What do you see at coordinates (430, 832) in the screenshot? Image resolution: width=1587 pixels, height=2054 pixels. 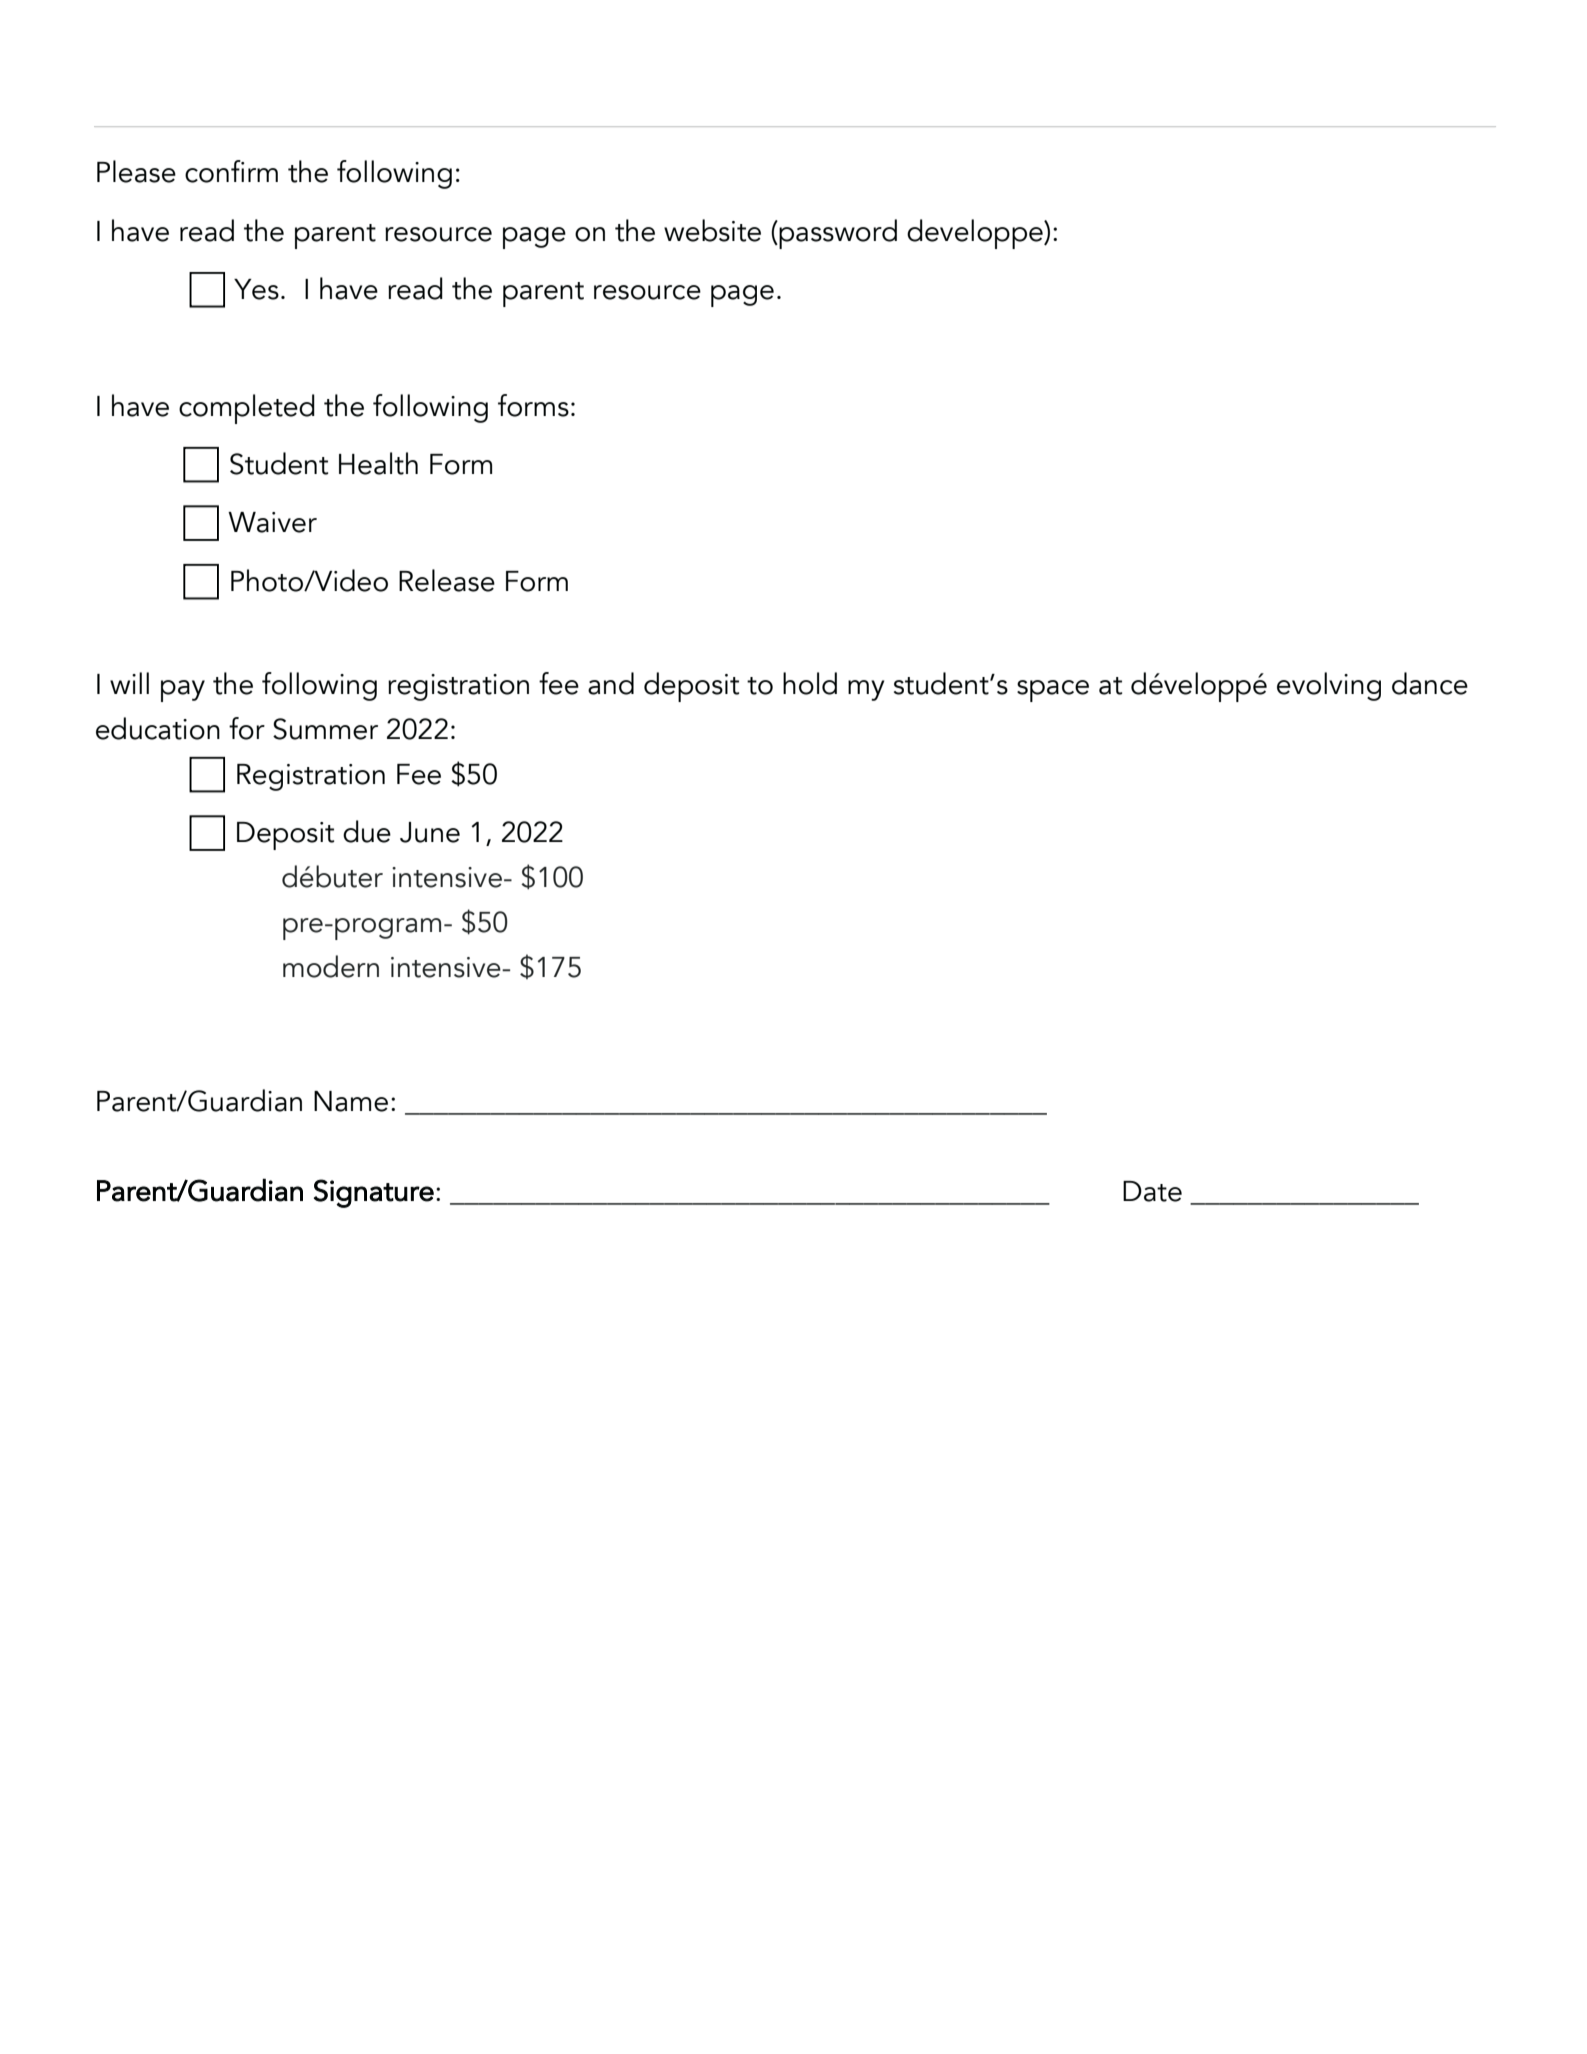 I see `June` at bounding box center [430, 832].
